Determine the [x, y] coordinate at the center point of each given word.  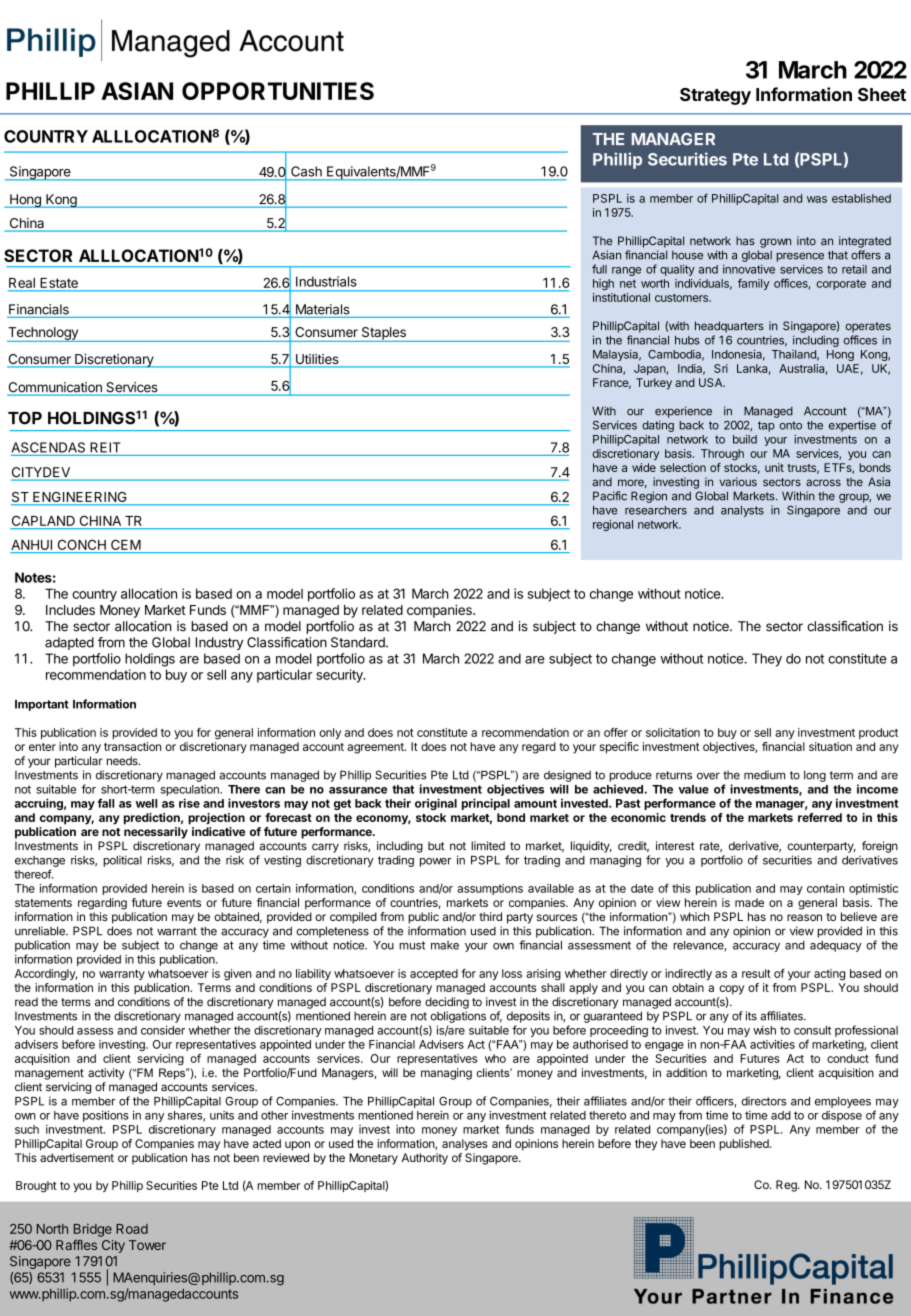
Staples [383, 334]
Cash [306, 171]
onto [790, 425]
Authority [425, 1159]
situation [830, 746]
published [745, 1145]
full [599, 269]
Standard [359, 642]
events [184, 903]
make [445, 945]
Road [132, 1229]
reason [804, 917]
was [817, 199]
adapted [69, 643]
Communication [55, 388]
